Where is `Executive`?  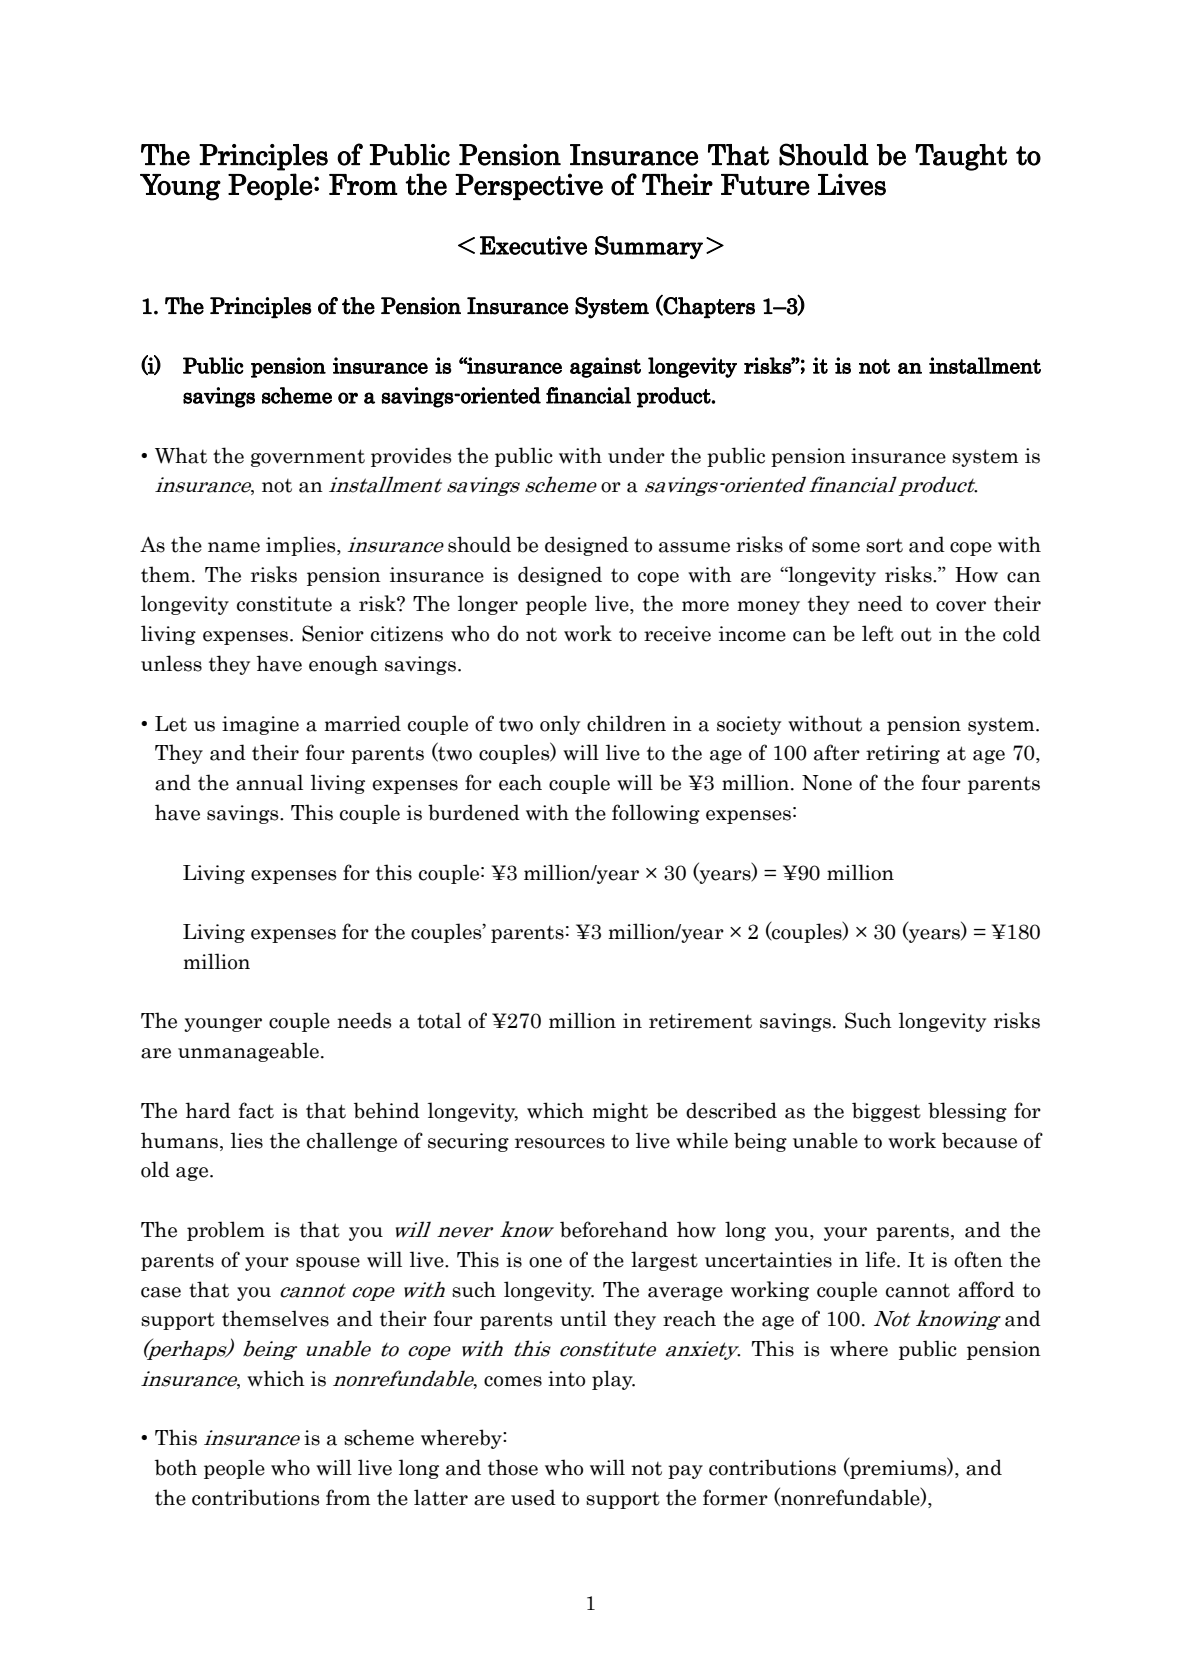
Executive is located at coordinates (533, 245).
